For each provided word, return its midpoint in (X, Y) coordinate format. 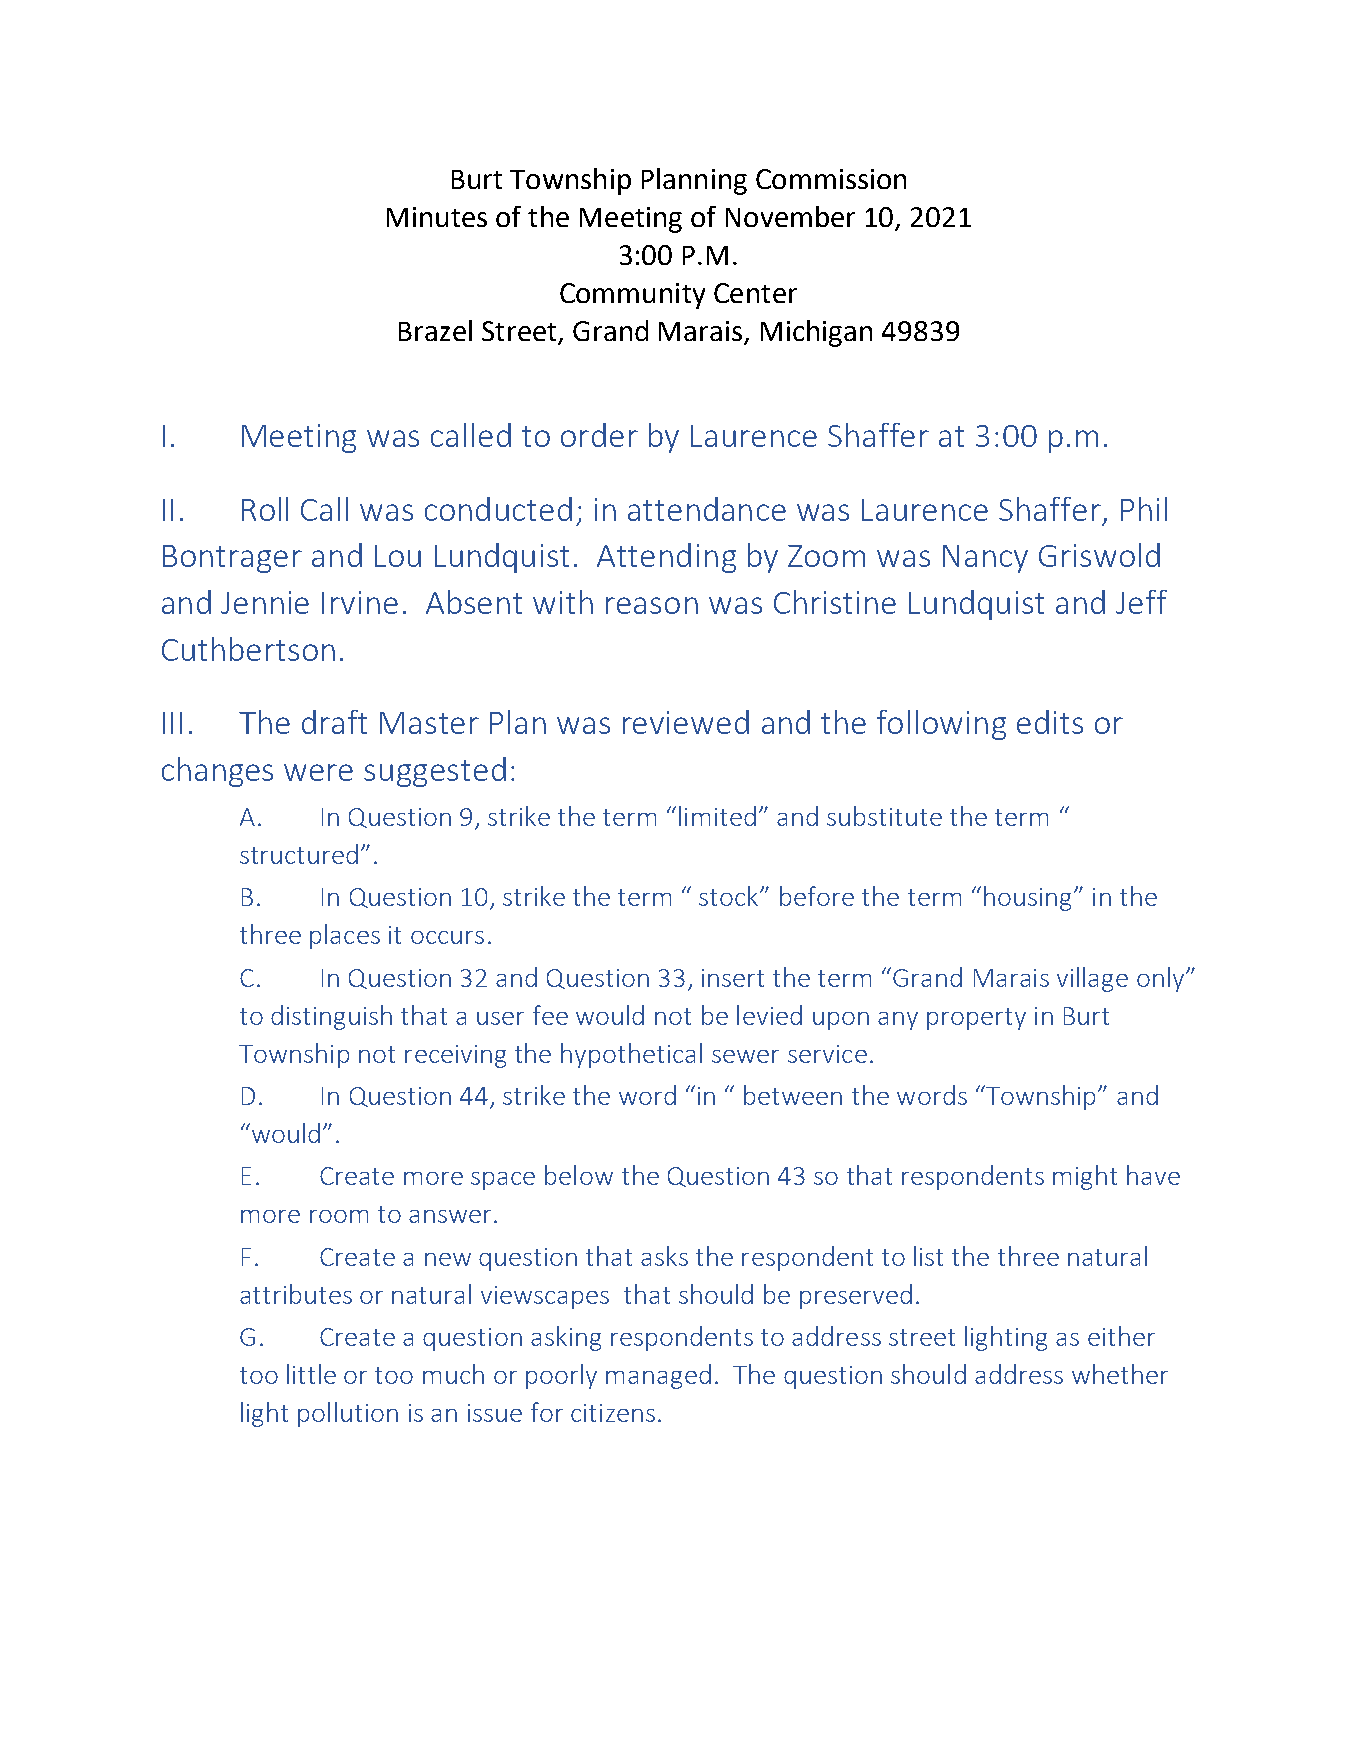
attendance (707, 509)
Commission (831, 179)
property (976, 1019)
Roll (265, 509)
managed (658, 1376)
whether (1120, 1374)
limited (717, 816)
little (311, 1374)
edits (1050, 722)
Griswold (1099, 555)
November (790, 216)
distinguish (331, 1017)
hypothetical (631, 1055)
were (318, 772)
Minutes (437, 217)
